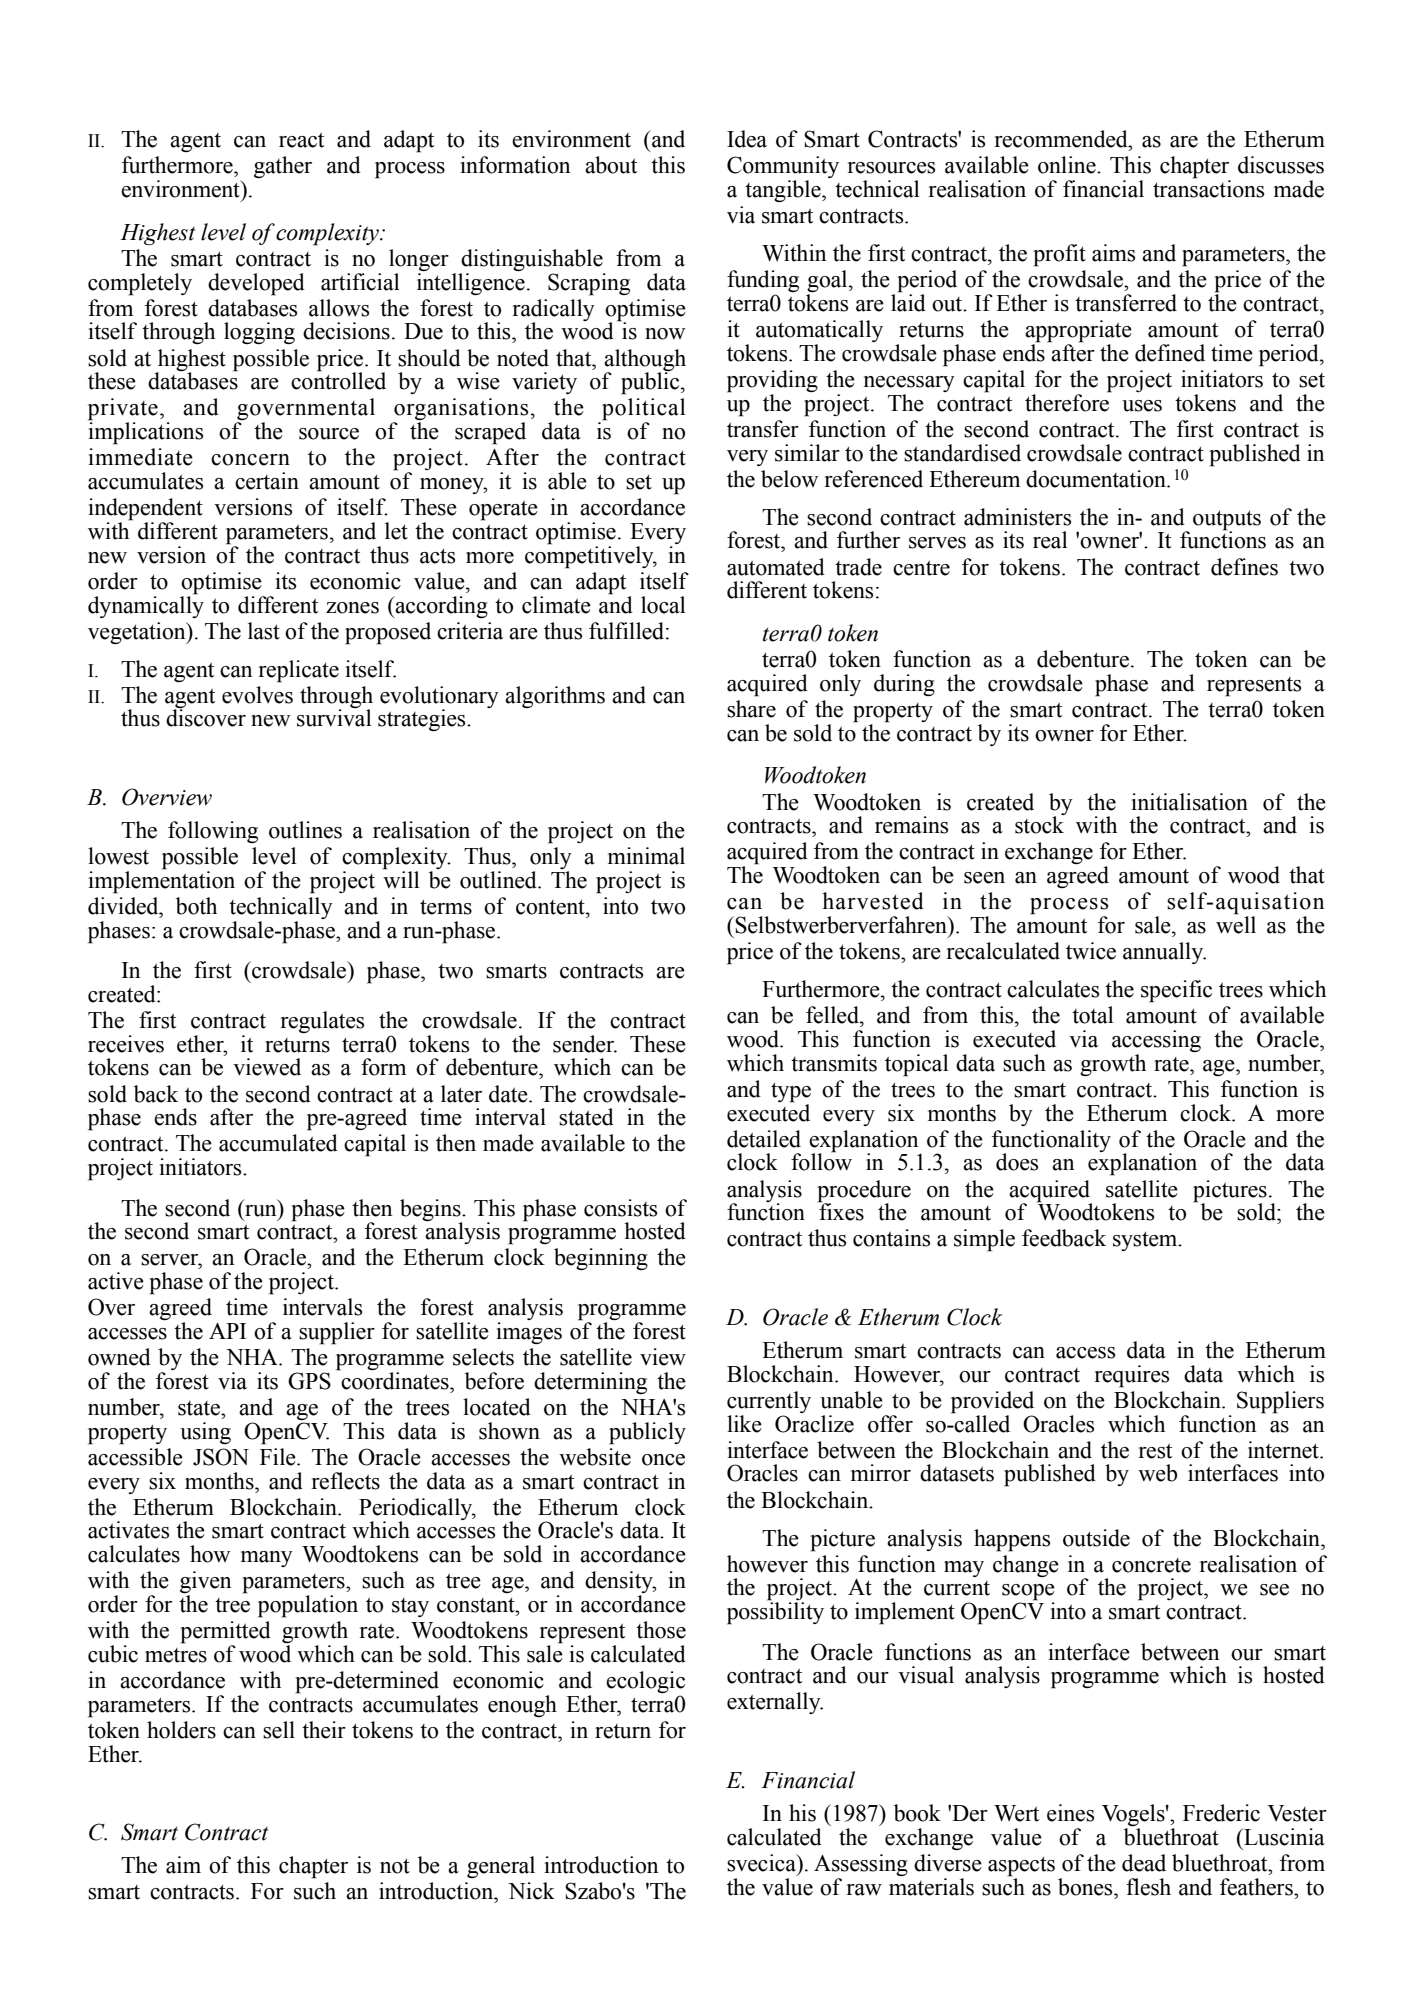 The image size is (1413, 1999). Describe the element at coordinates (279, 1730) in the image. I see `sell` at that location.
